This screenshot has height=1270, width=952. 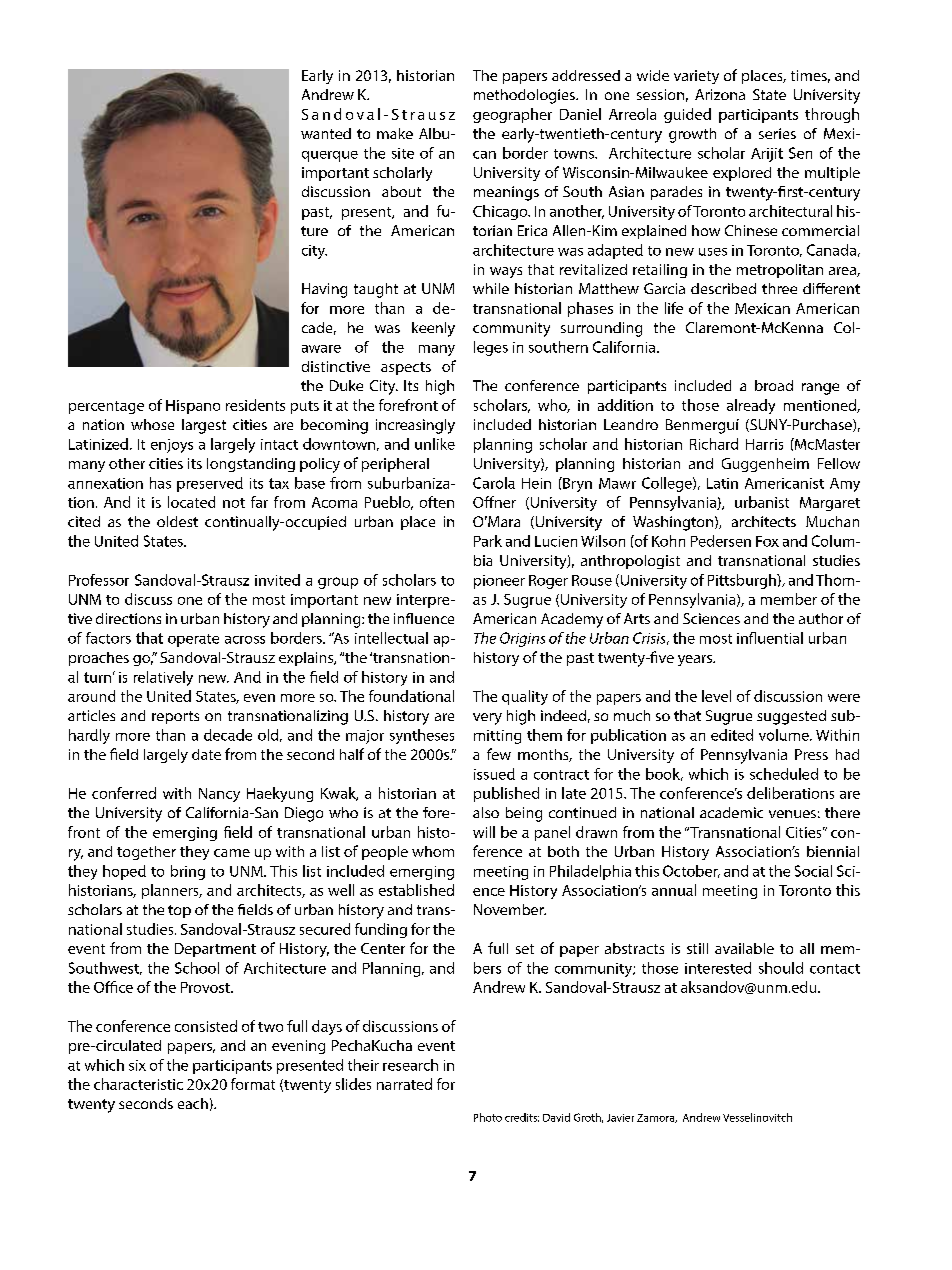 I want to click on Photo, so click(x=488, y=1117).
